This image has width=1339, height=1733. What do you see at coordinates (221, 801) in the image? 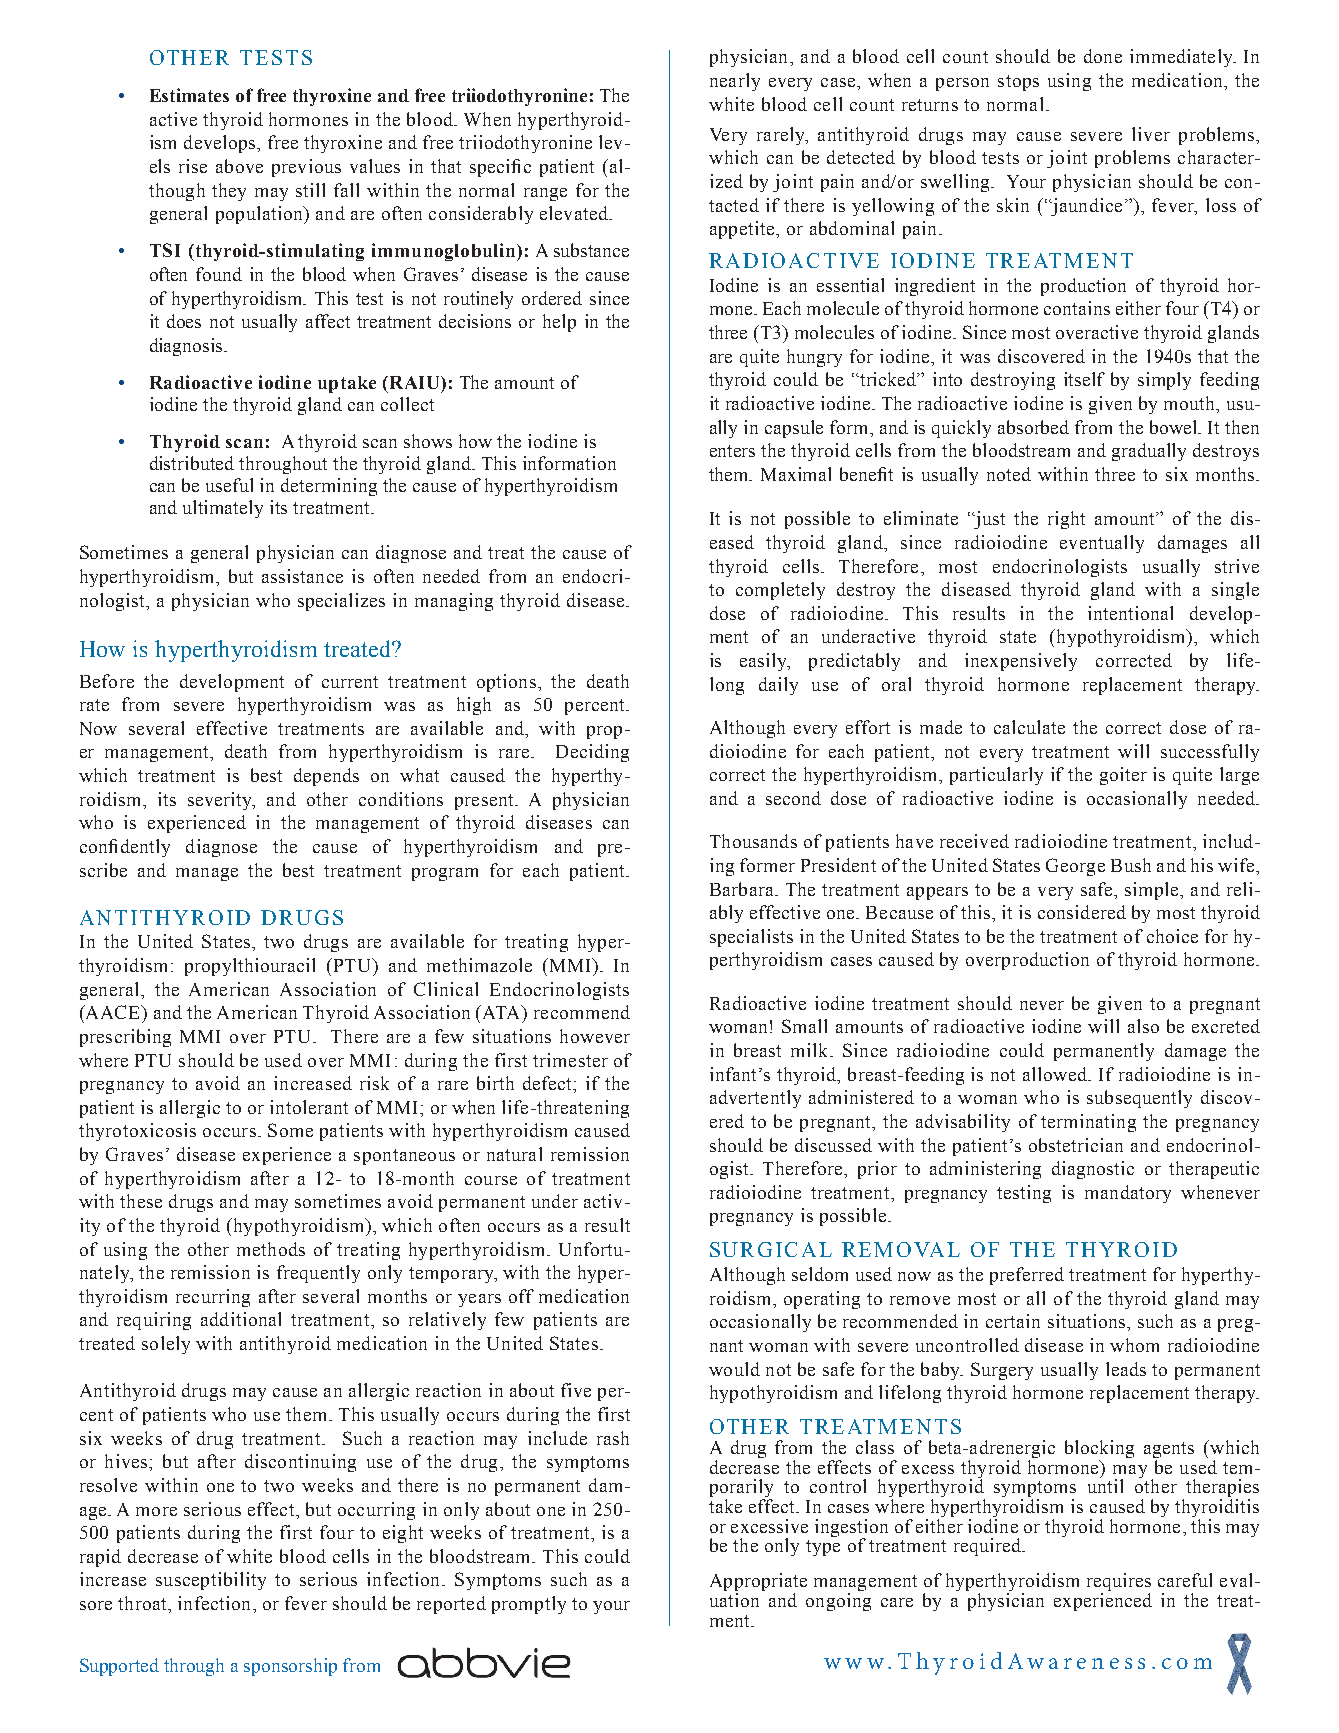
I see `severity` at bounding box center [221, 801].
